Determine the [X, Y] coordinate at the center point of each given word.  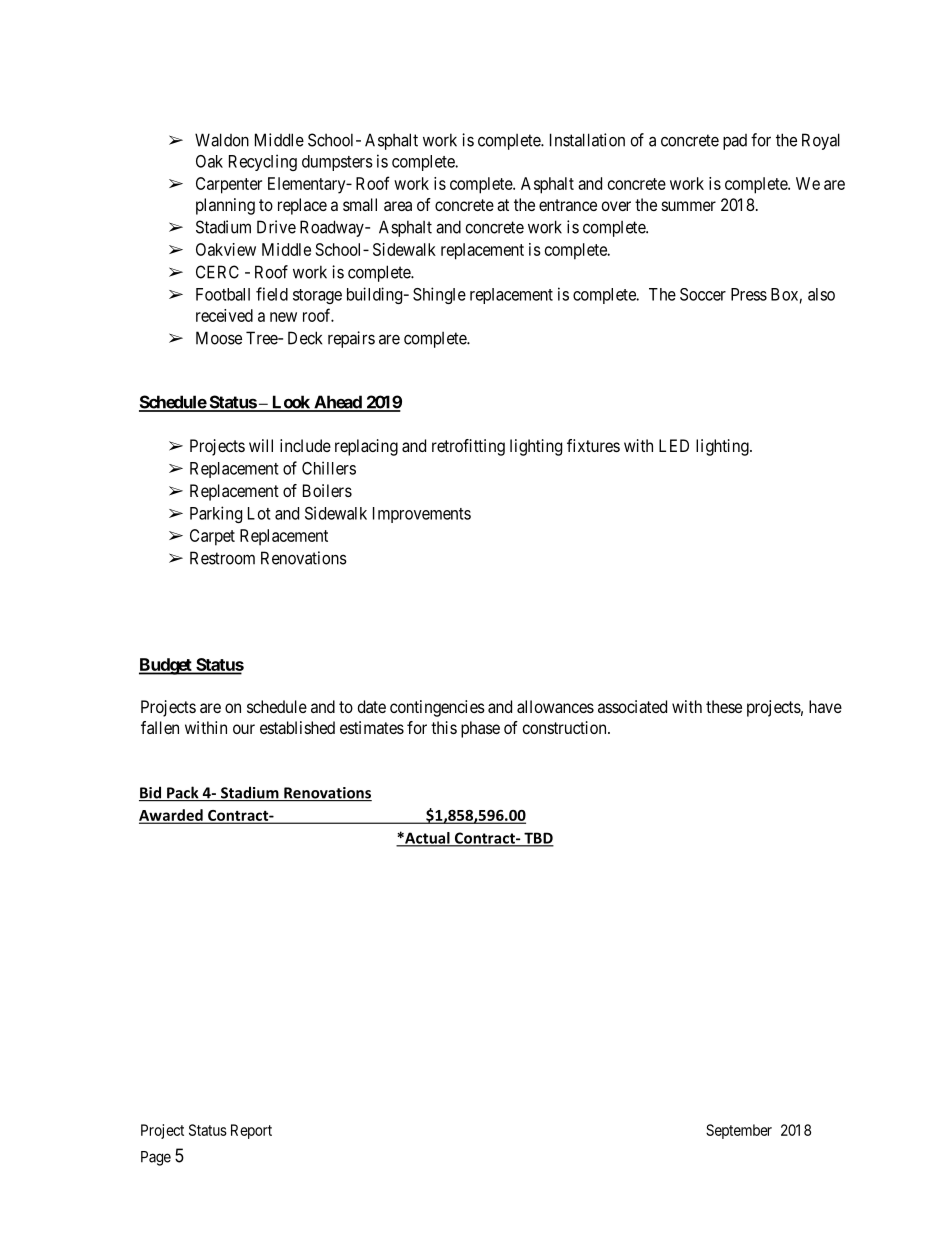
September [739, 1131]
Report [251, 1131]
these [724, 706]
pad [735, 142]
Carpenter [229, 185]
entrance [568, 205]
